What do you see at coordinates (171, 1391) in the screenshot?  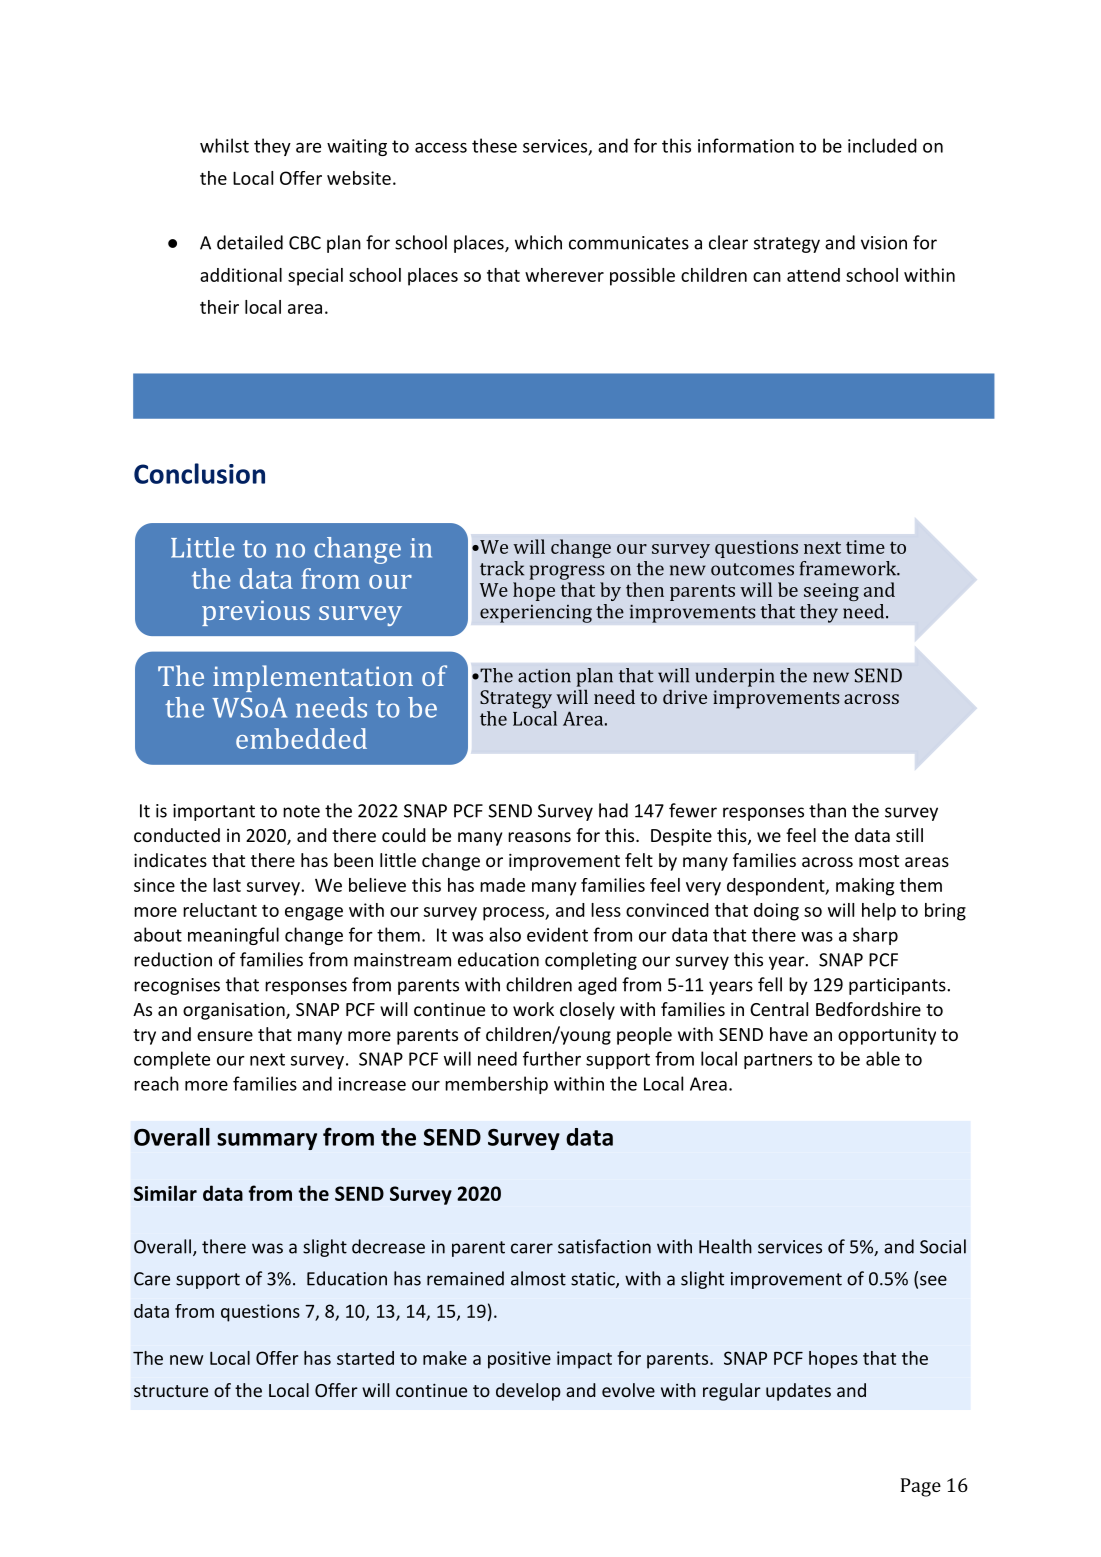 I see `structure` at bounding box center [171, 1391].
